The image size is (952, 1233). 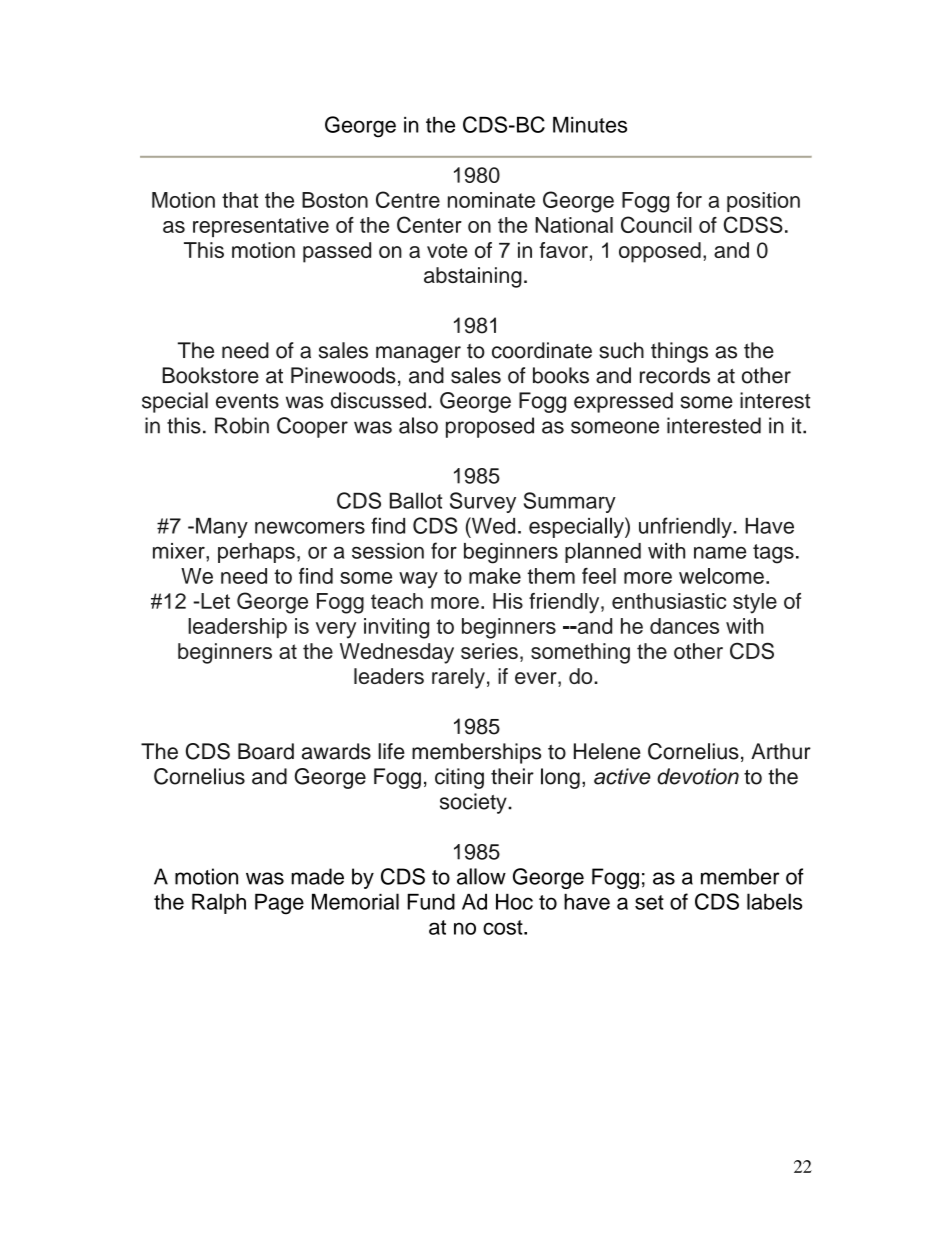 I want to click on position, so click(x=763, y=202).
